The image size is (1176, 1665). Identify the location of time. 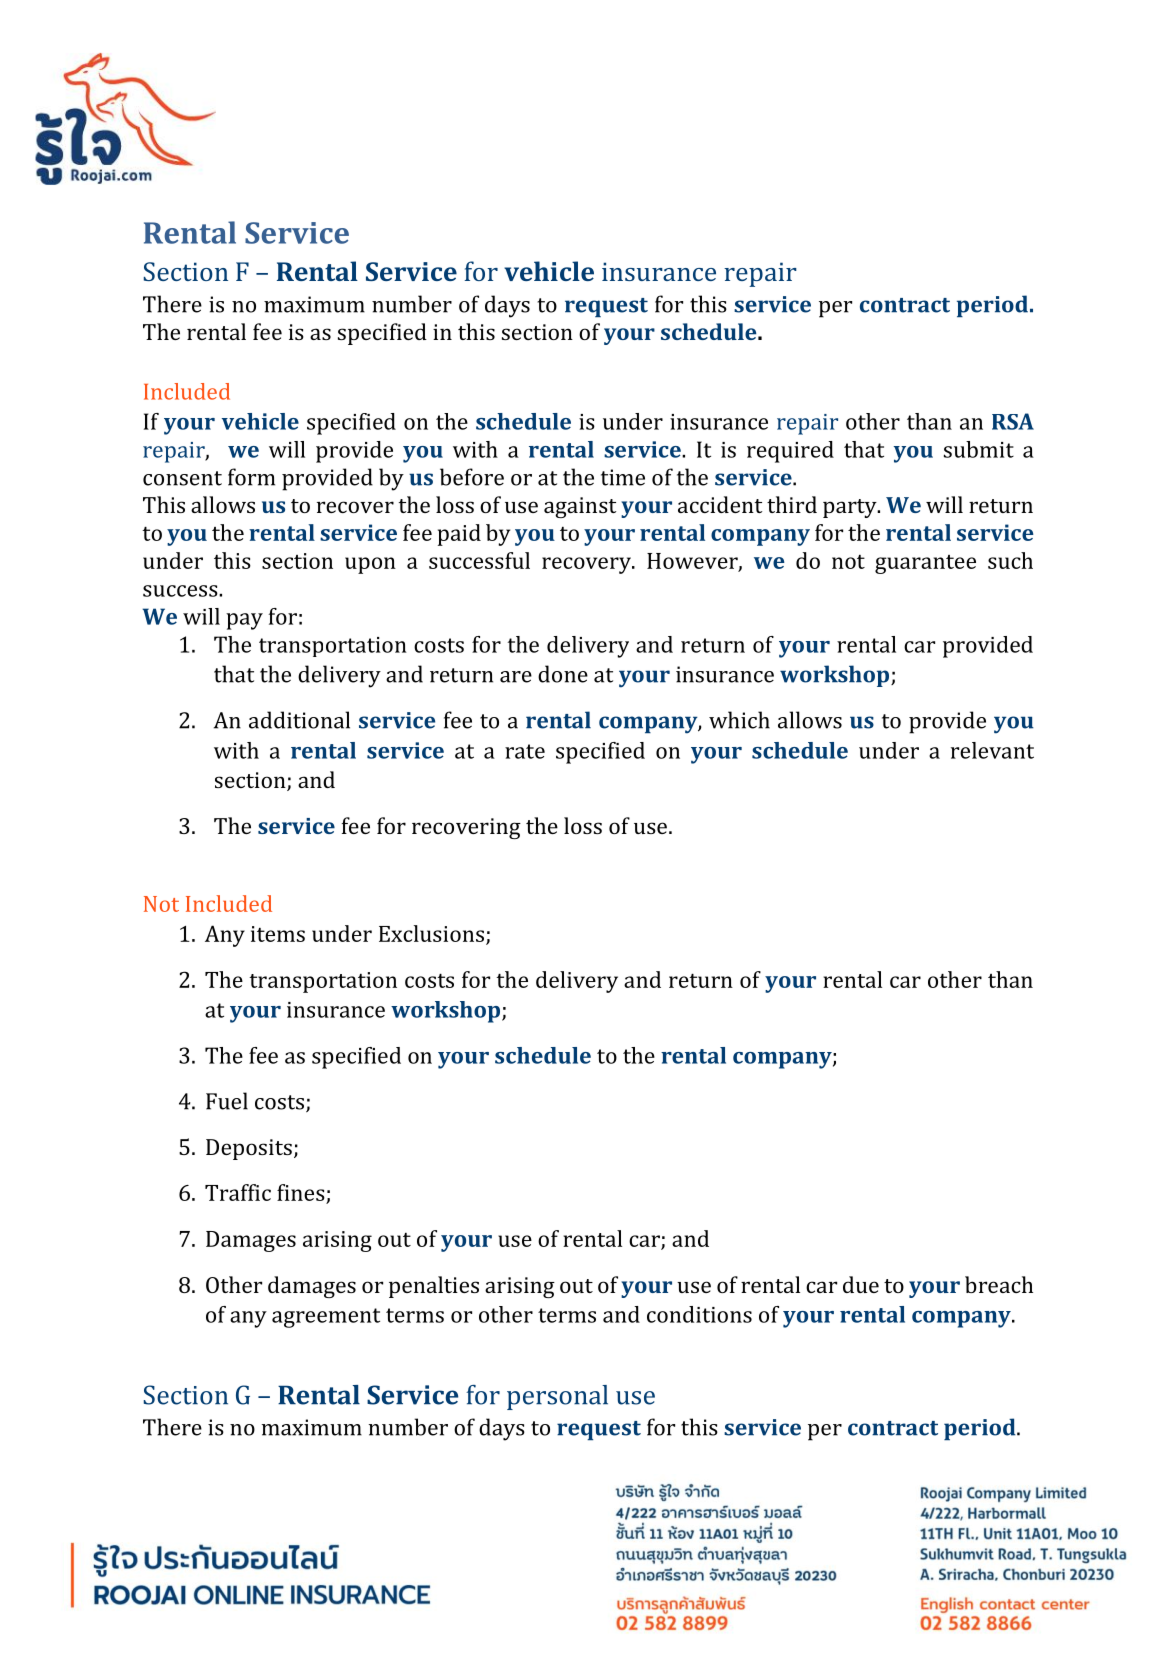
(623, 477).
